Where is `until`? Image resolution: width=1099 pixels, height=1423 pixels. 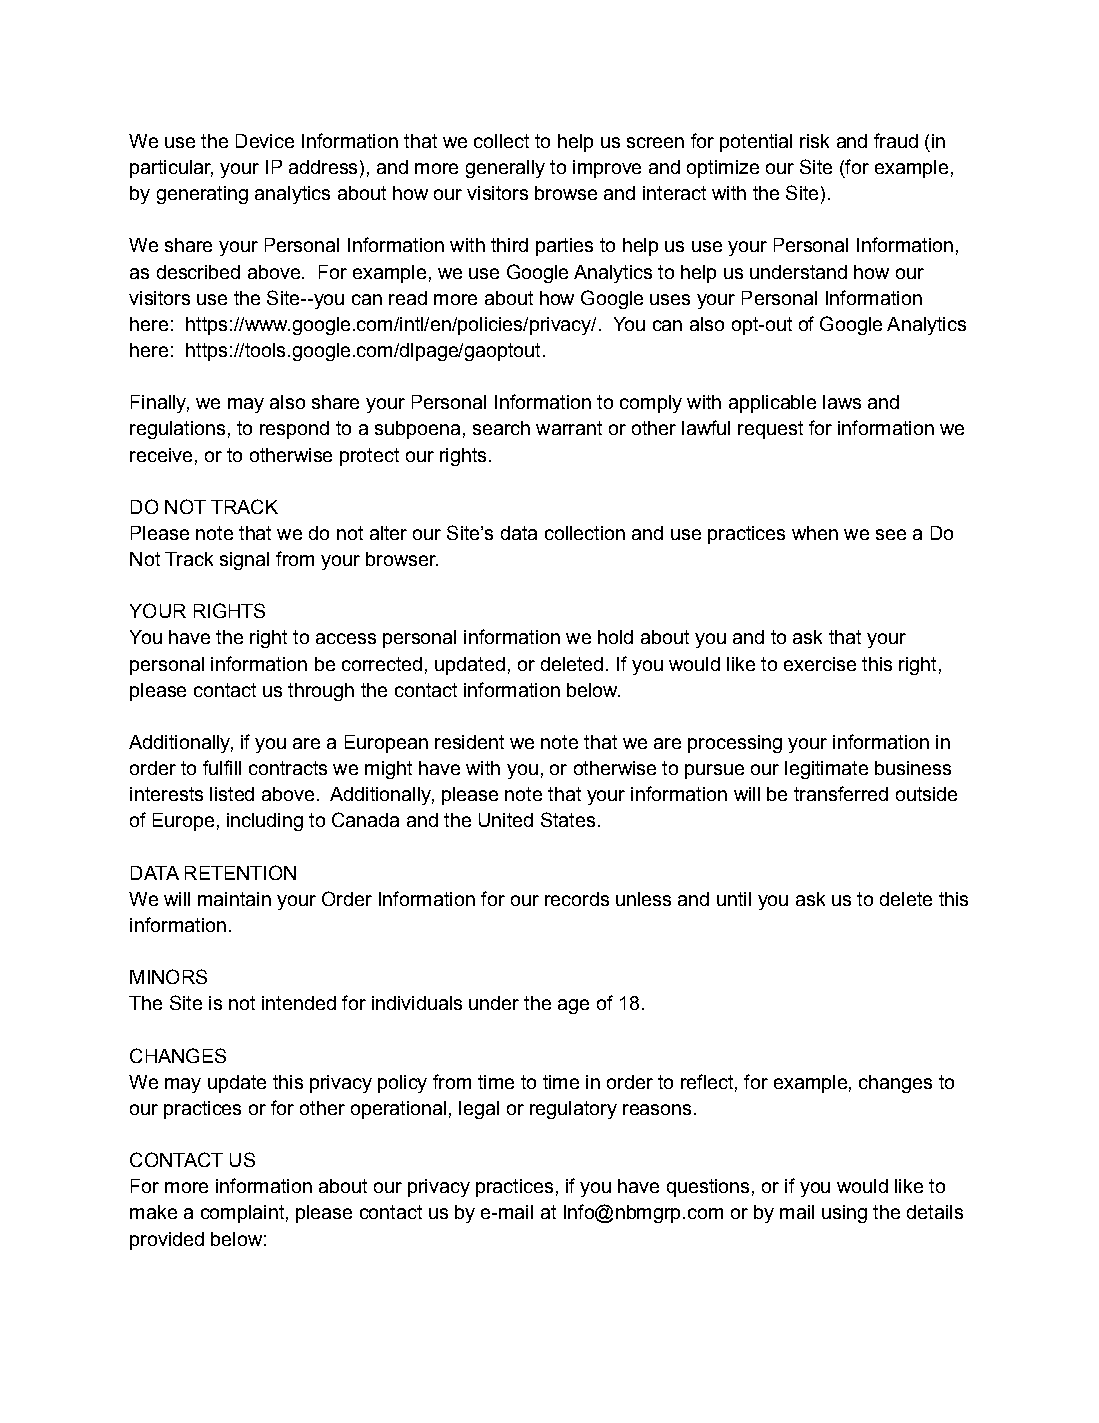
until is located at coordinates (734, 899).
